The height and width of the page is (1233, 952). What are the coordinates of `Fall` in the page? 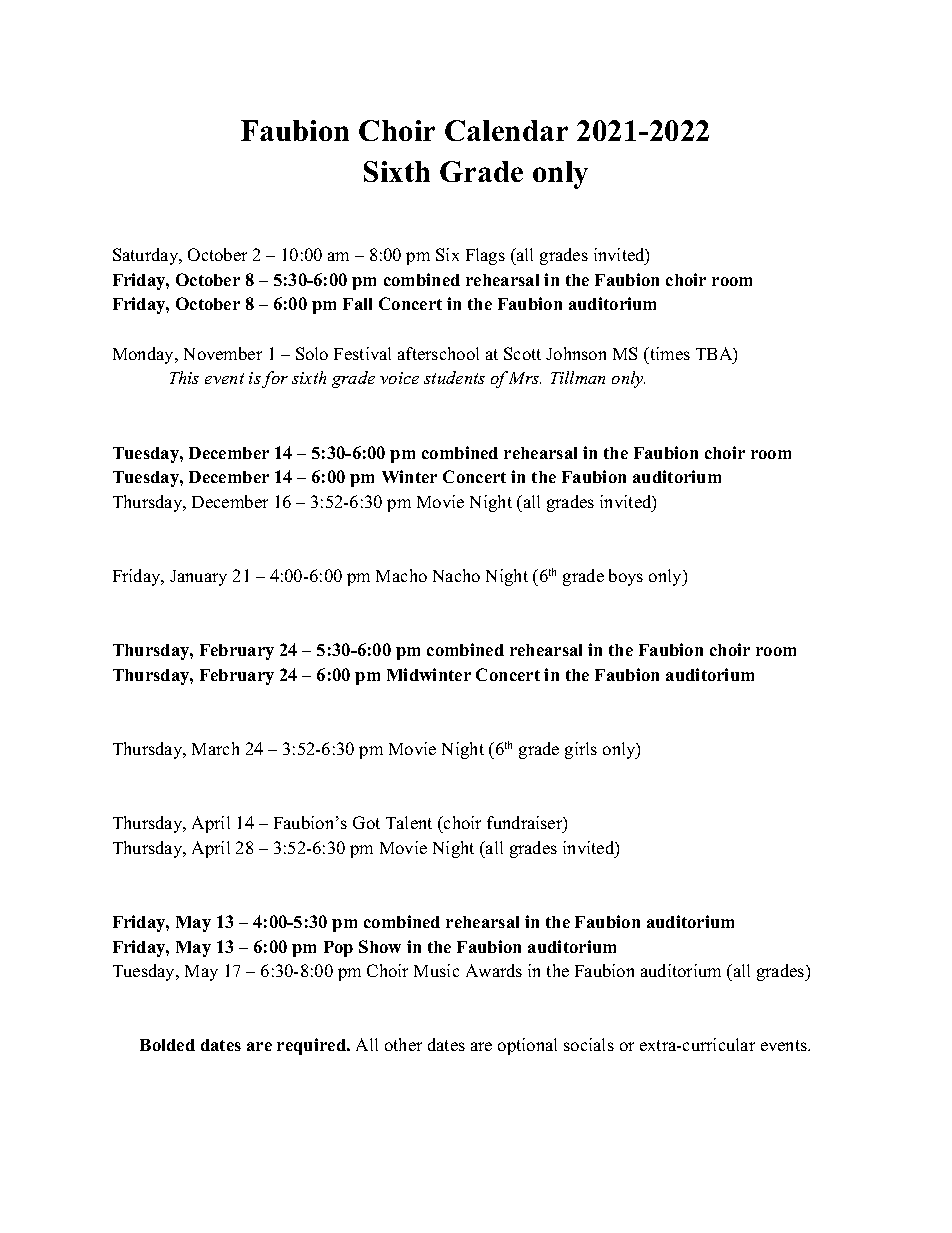 It's located at (357, 304).
